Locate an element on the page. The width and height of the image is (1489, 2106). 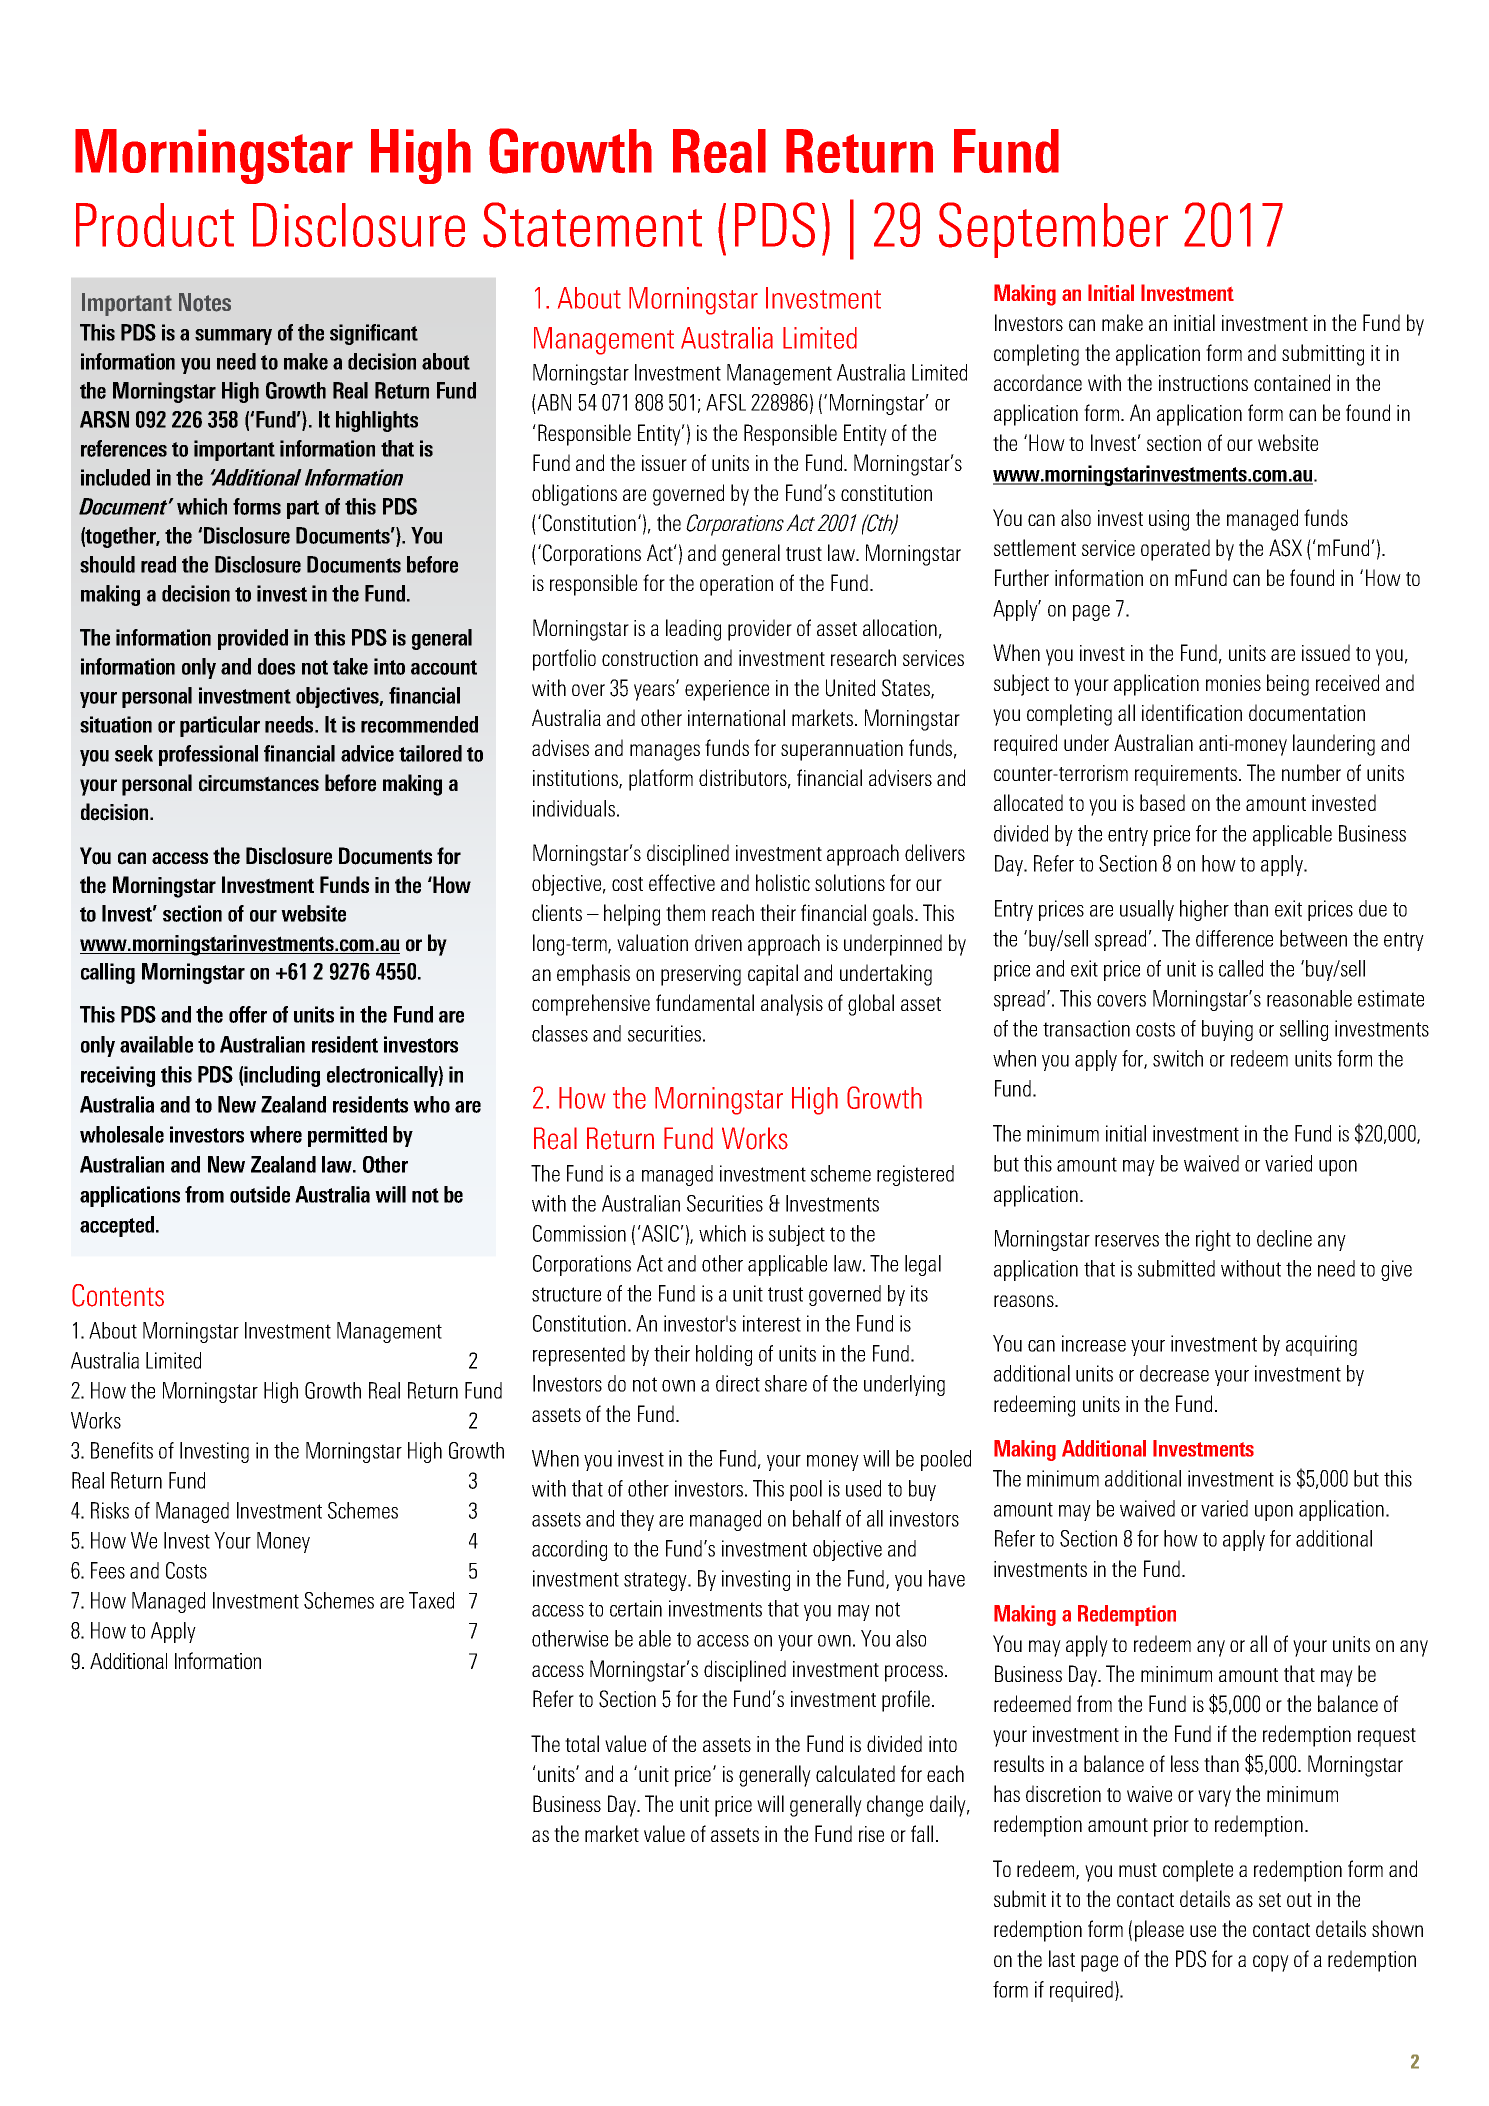
Risks is located at coordinates (110, 1510).
